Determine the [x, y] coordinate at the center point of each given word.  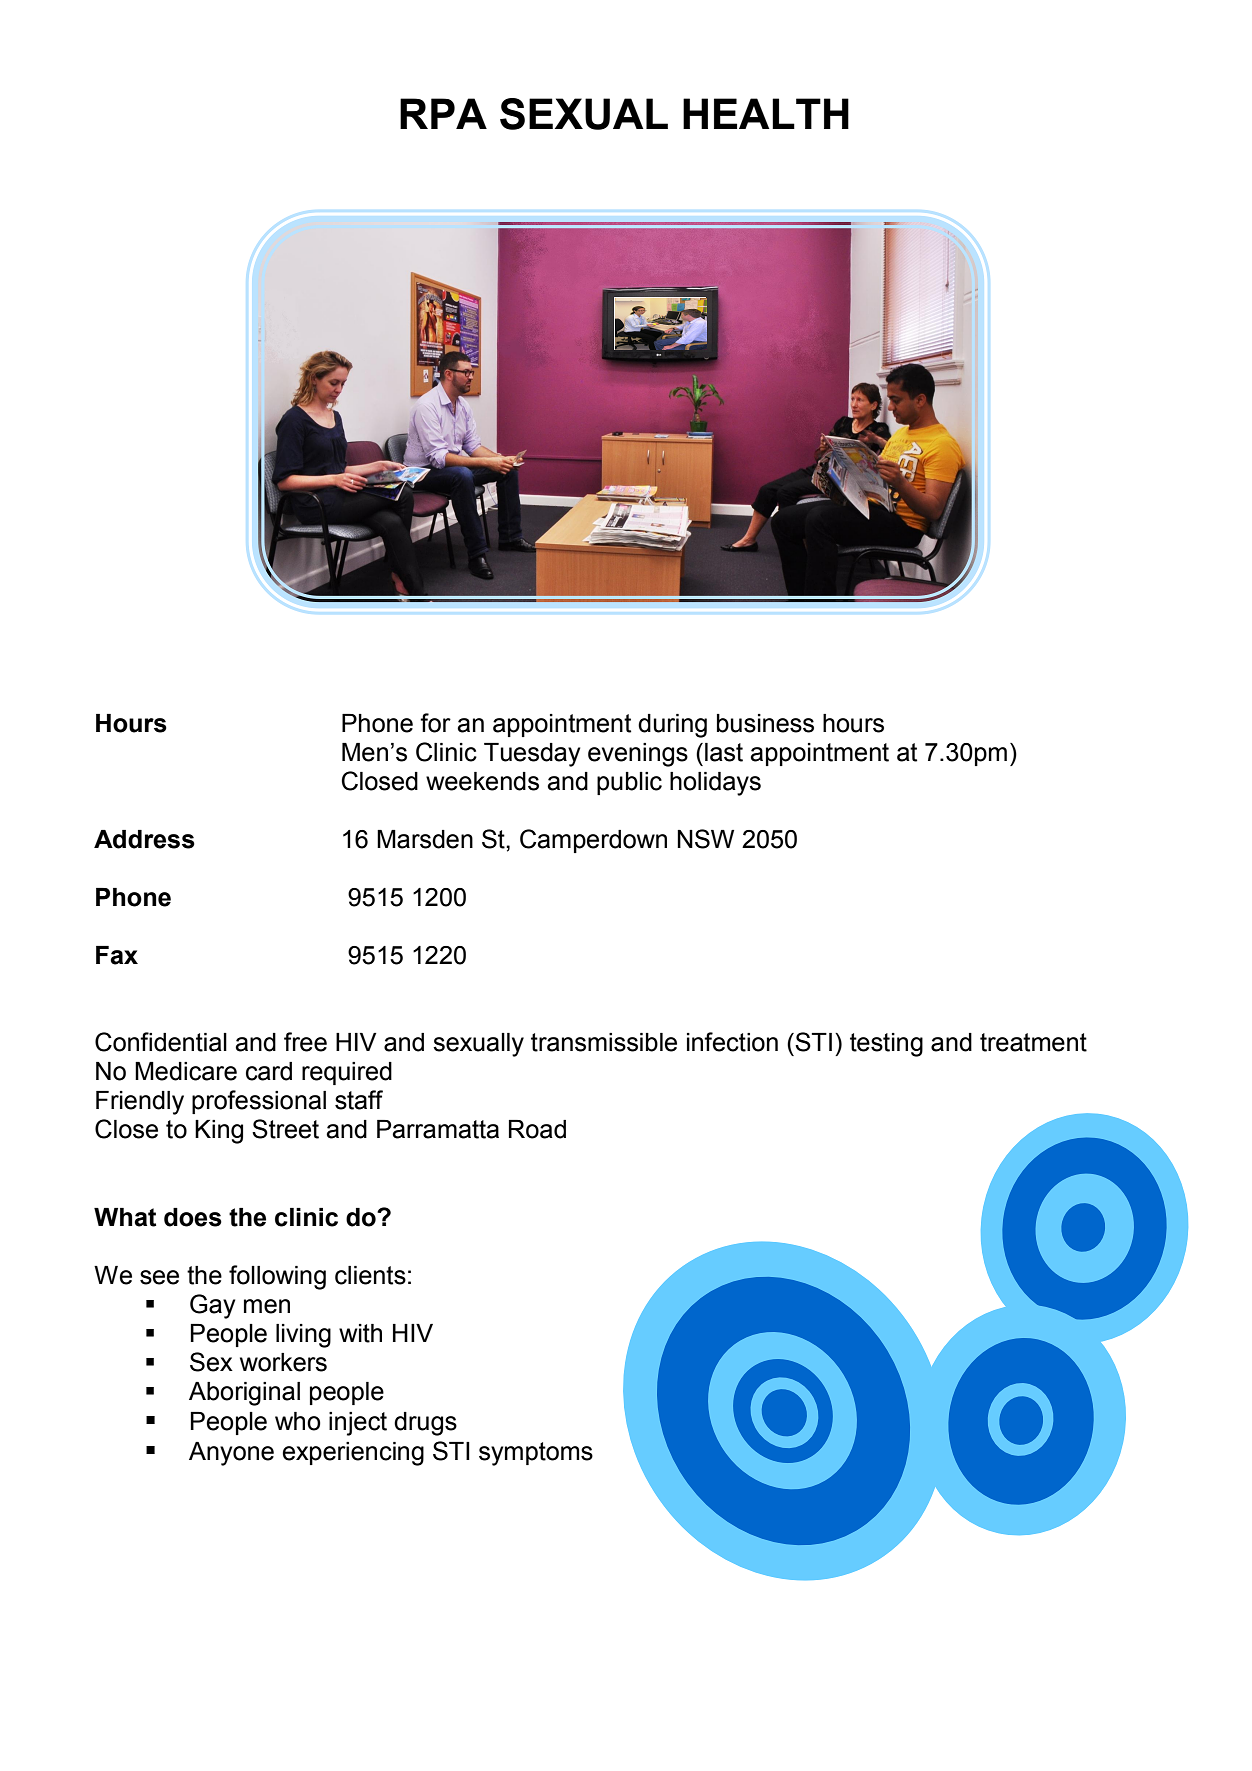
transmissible [604, 1042]
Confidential [161, 1042]
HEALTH [766, 113]
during [672, 726]
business [765, 723]
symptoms [536, 1454]
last [724, 752]
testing [886, 1045]
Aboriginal [244, 1394]
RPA [443, 113]
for [435, 723]
